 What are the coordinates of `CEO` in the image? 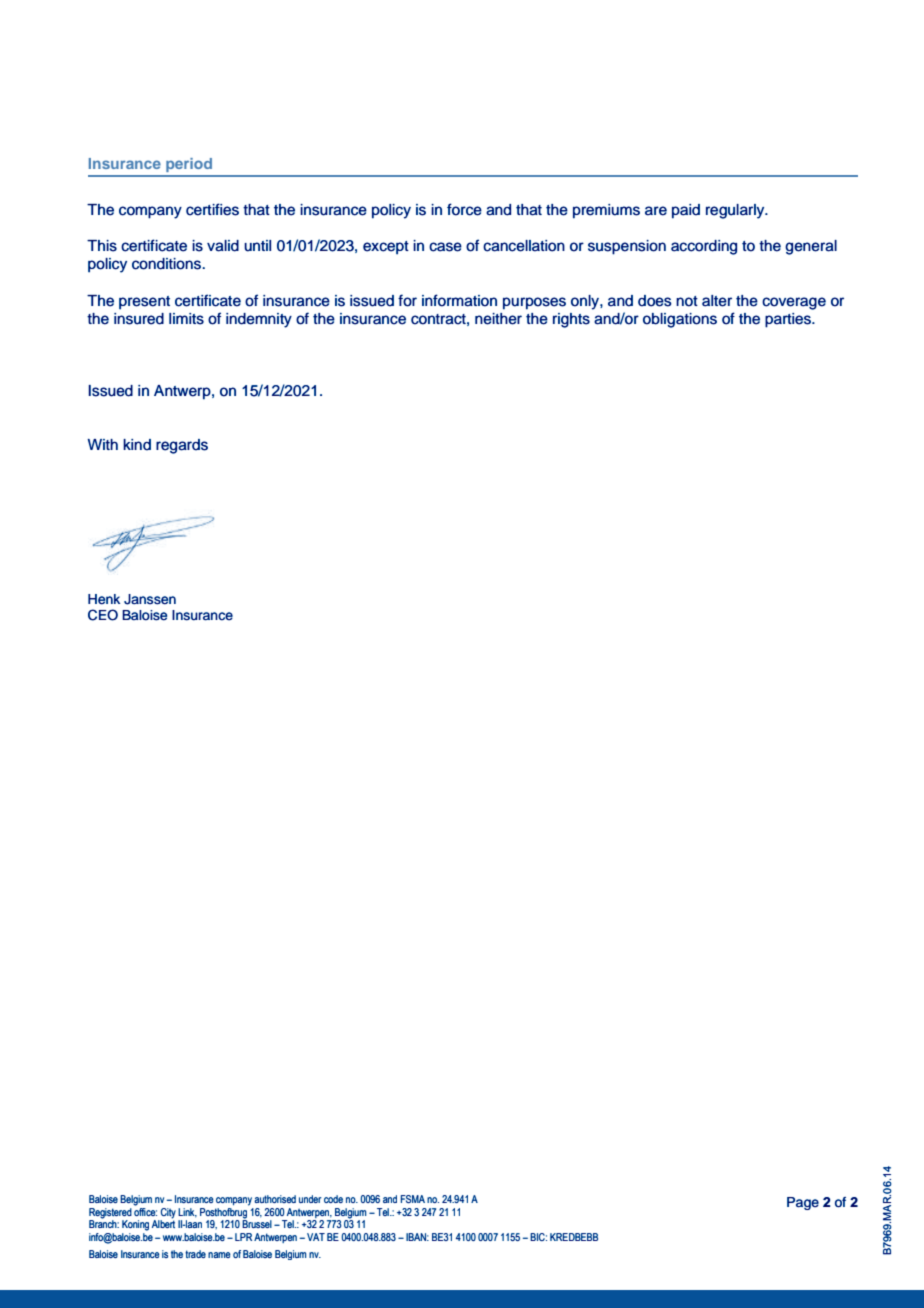 It's located at (103, 615).
